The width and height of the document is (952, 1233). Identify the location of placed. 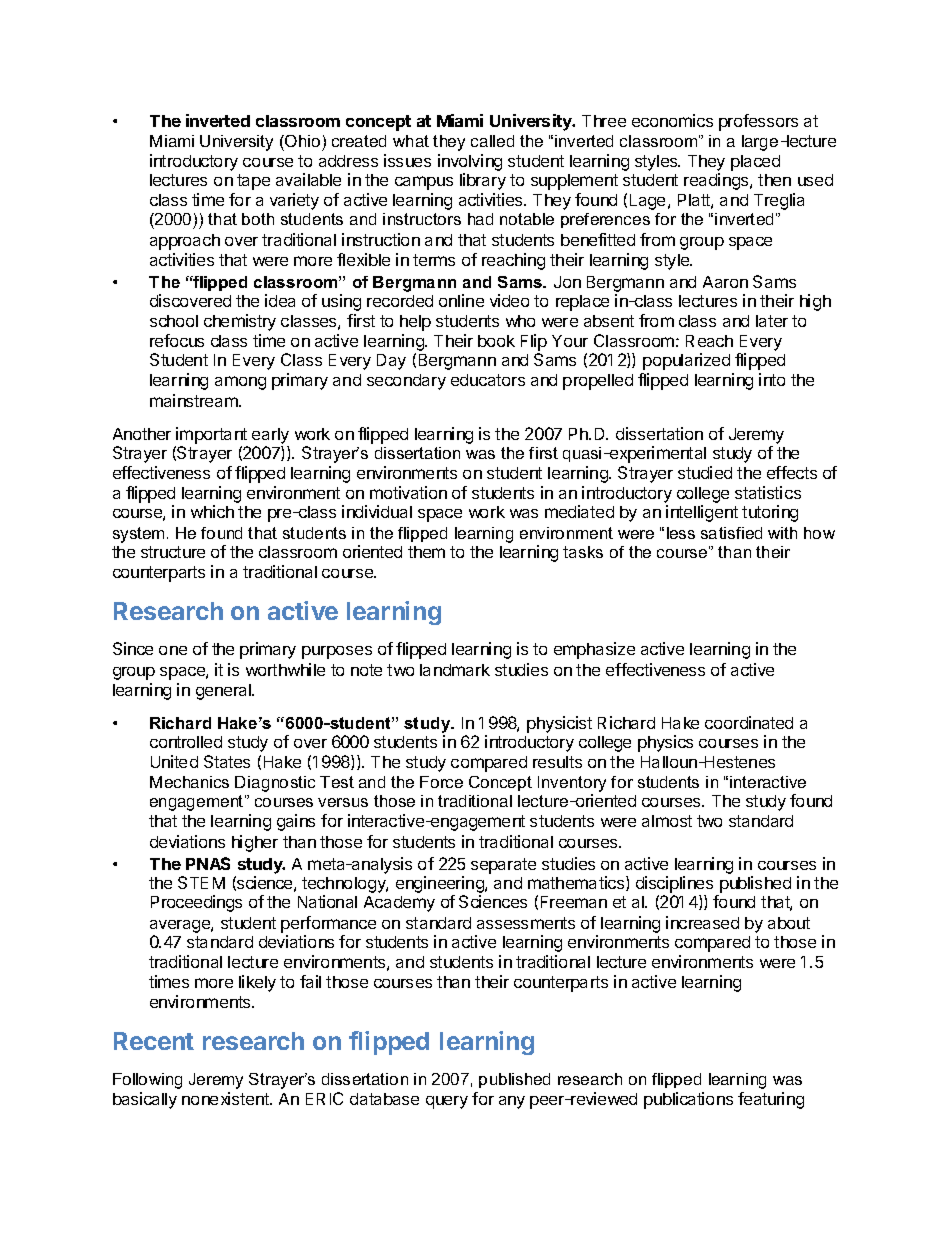
(755, 163).
